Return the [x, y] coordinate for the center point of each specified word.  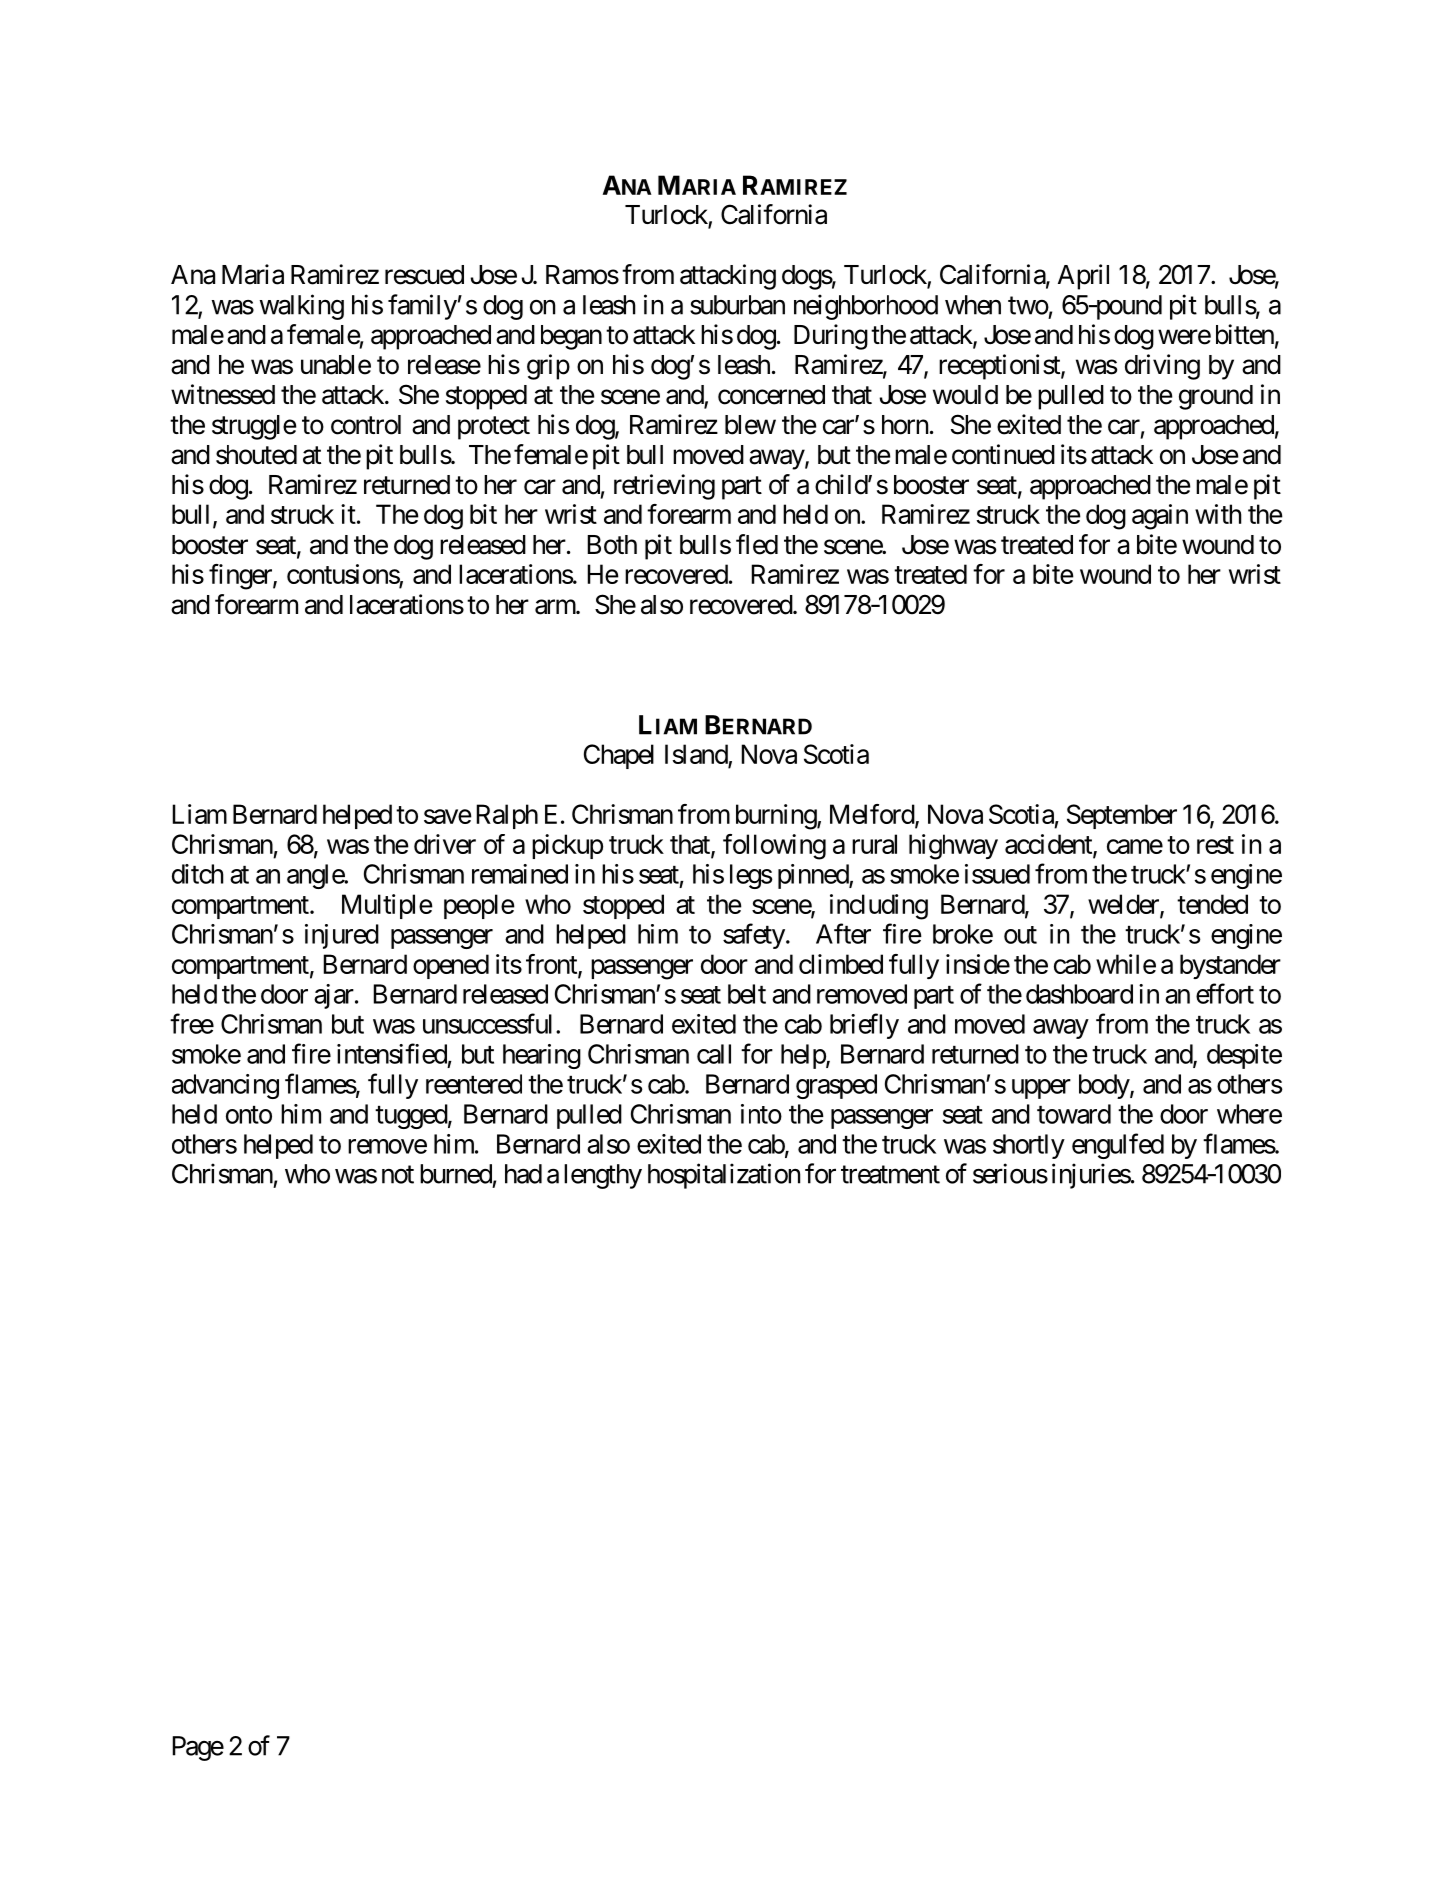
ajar [334, 996]
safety [754, 936]
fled [757, 544]
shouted [256, 455]
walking [301, 307]
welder [1124, 905]
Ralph [507, 816]
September [1122, 816]
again [1160, 517]
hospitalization [724, 1176]
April [1083, 277]
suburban [737, 305]
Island [697, 755]
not [398, 1175]
